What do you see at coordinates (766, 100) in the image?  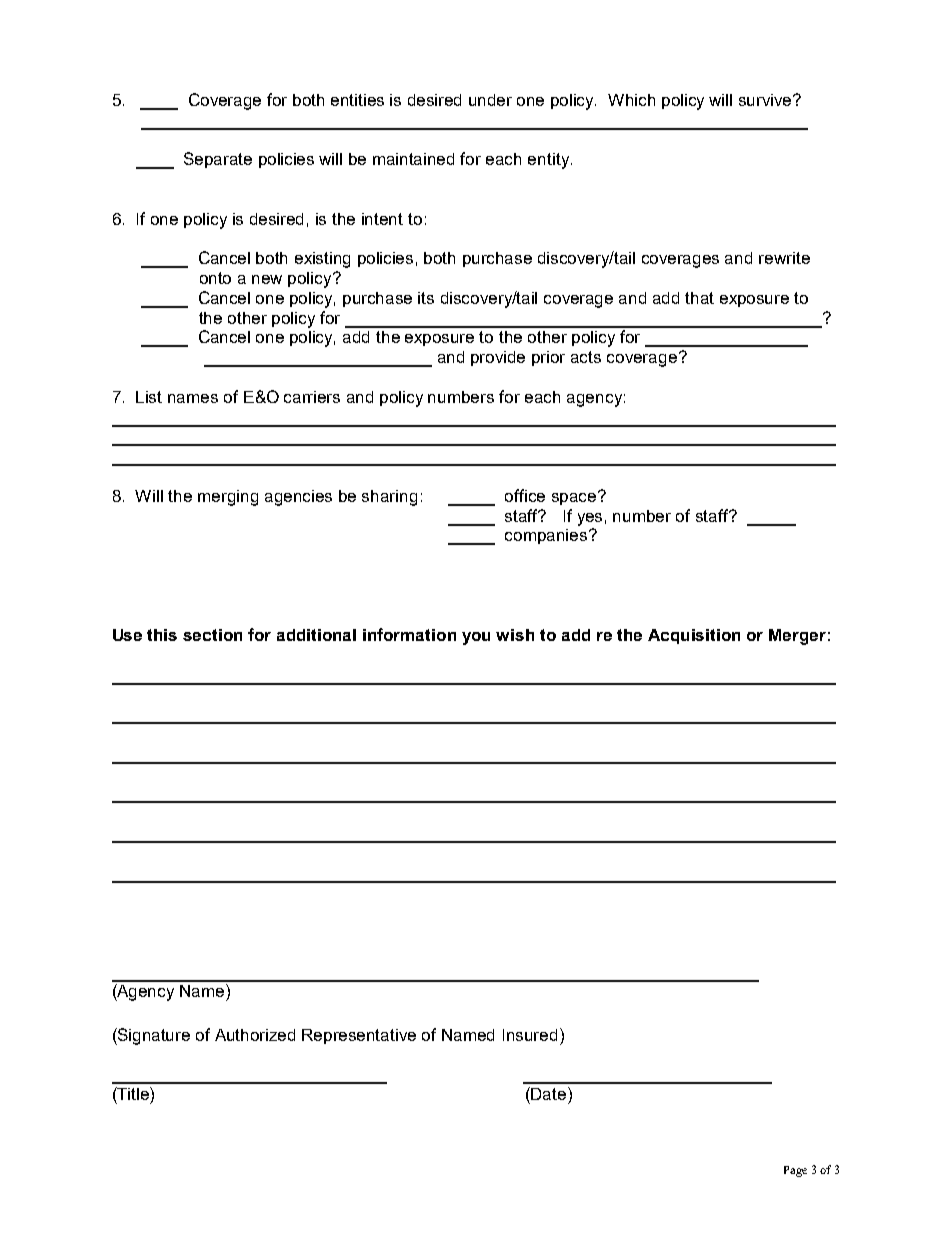 I see `survive` at bounding box center [766, 100].
